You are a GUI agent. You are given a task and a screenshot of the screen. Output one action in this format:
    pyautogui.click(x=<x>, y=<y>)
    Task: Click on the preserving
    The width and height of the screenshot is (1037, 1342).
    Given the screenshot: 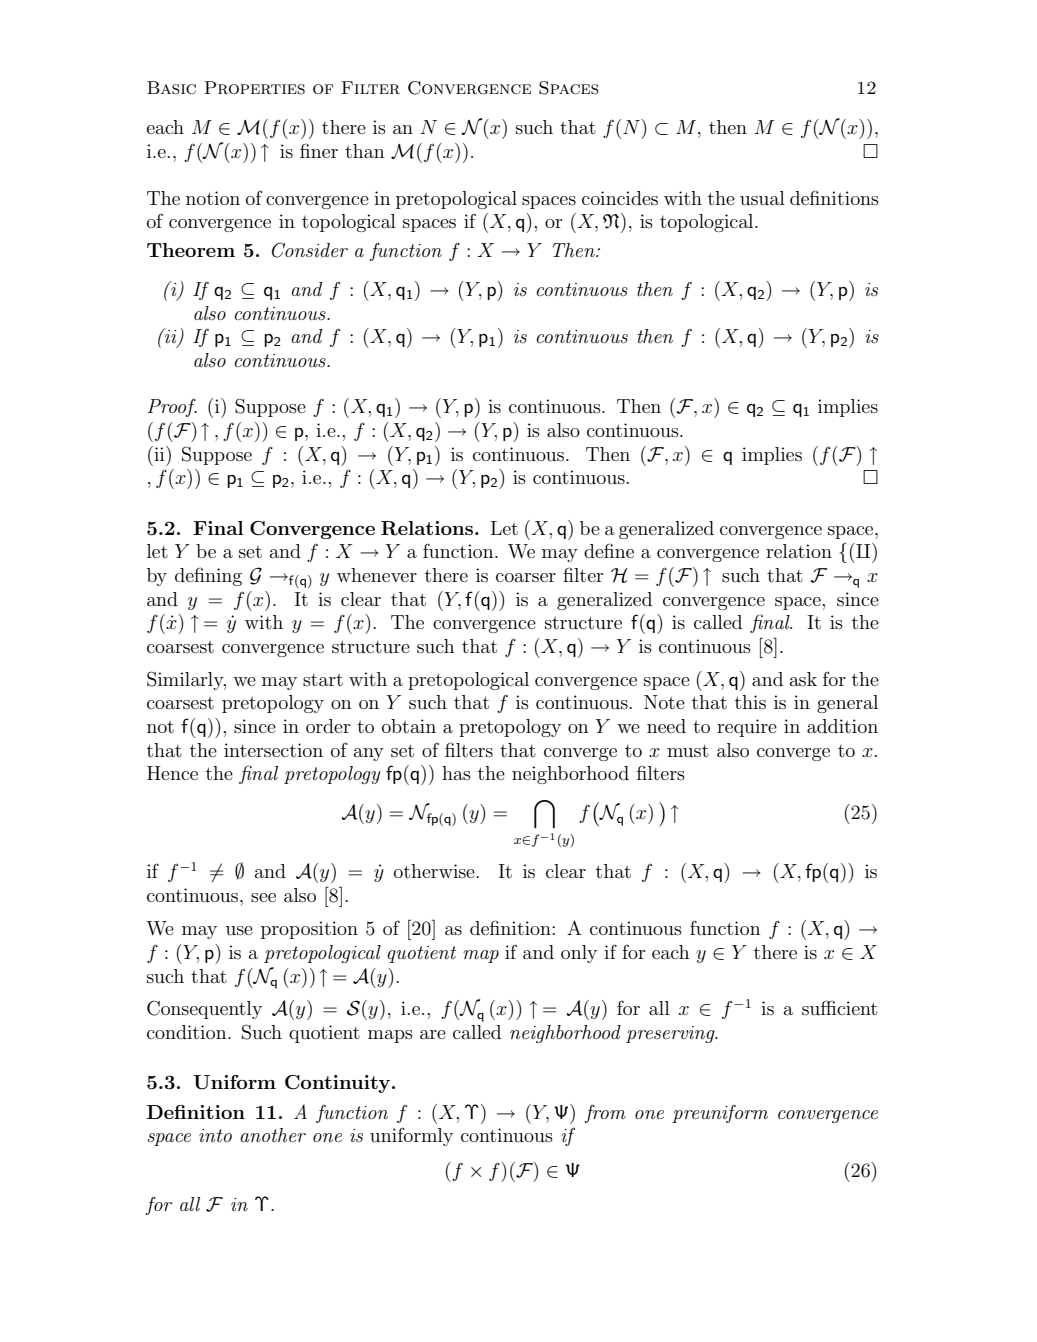 What is the action you would take?
    pyautogui.click(x=671, y=1034)
